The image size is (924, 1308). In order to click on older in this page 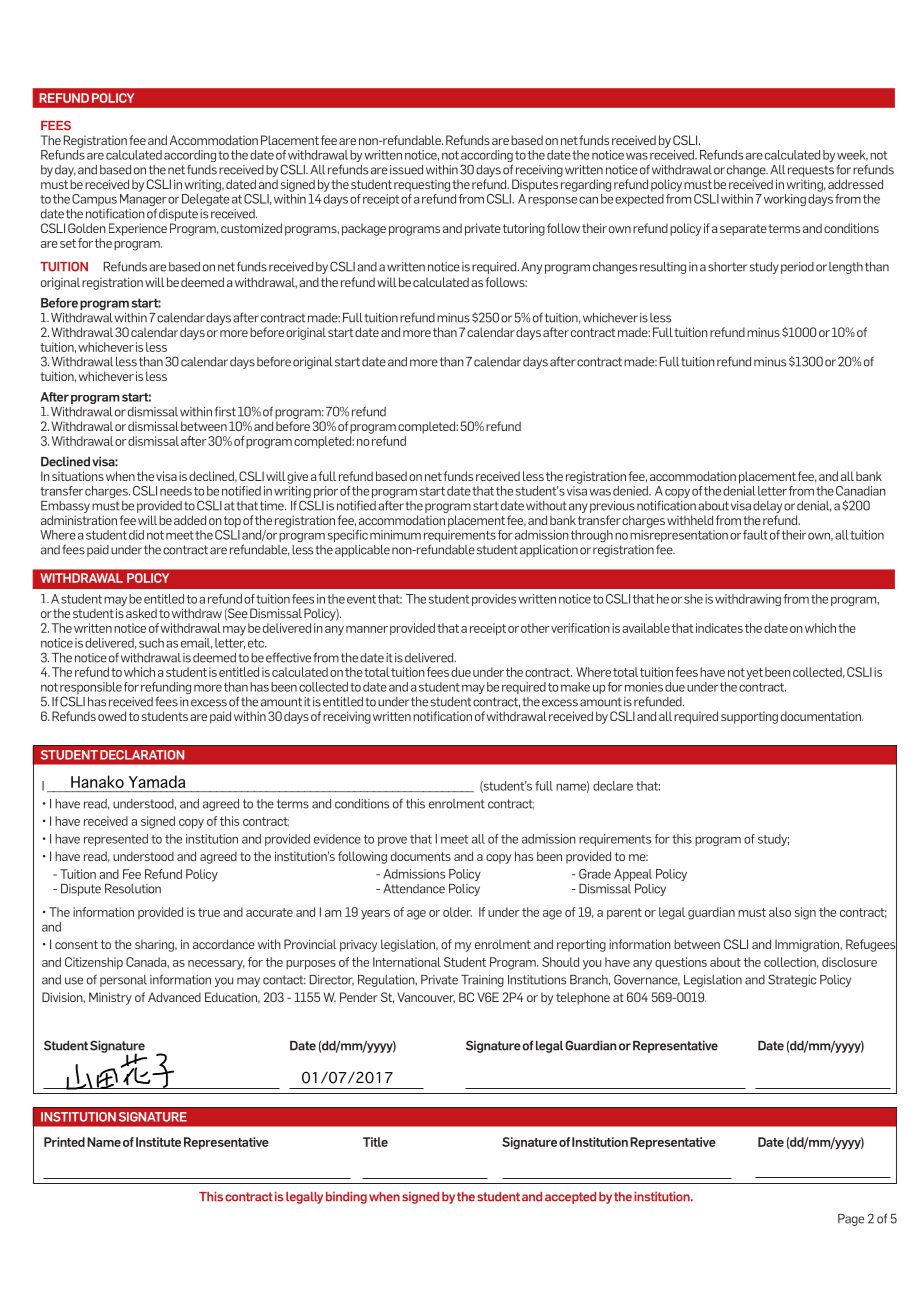, I will do `click(457, 912)`.
